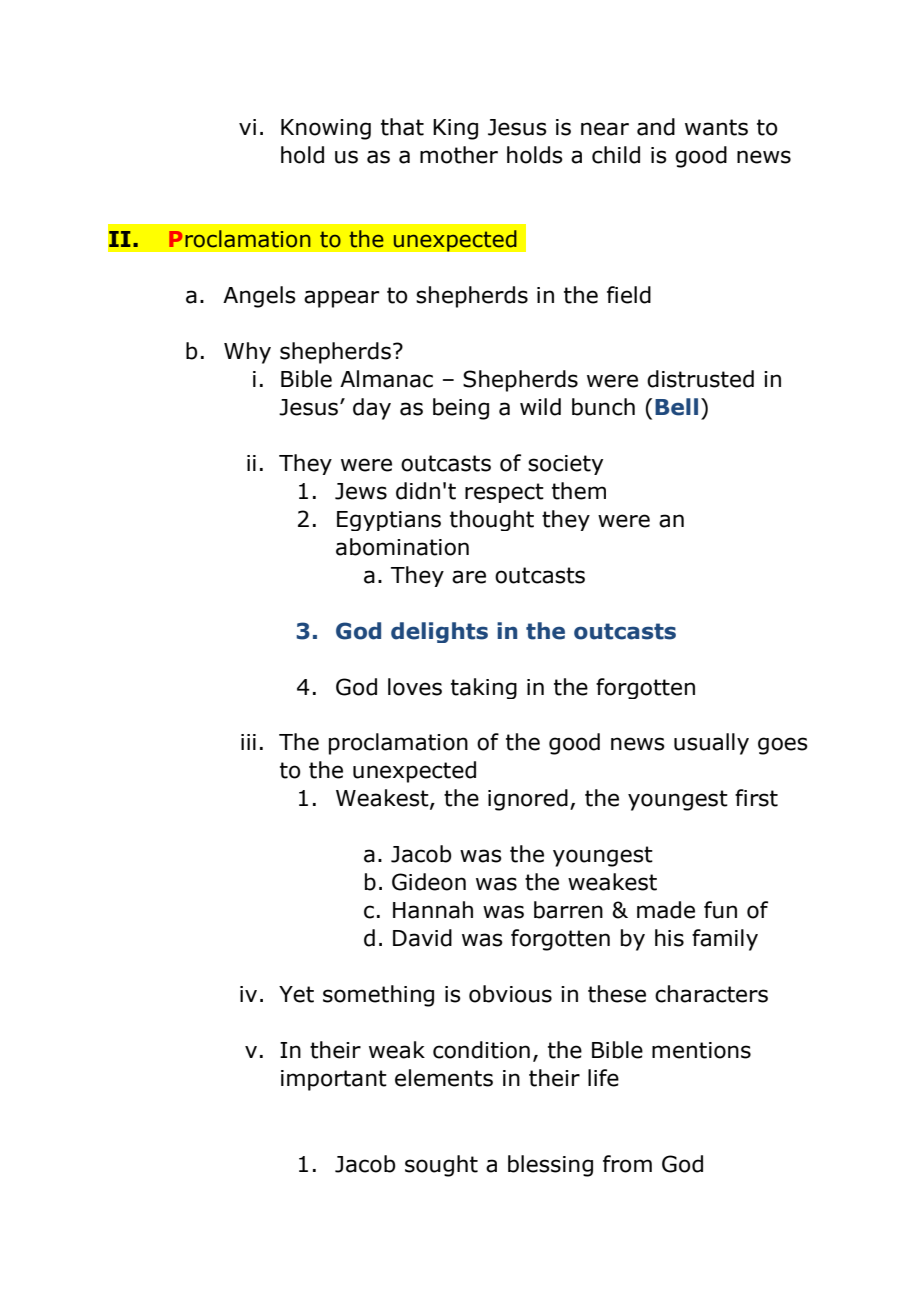 This screenshot has height=1308, width=924. What do you see at coordinates (550, 1166) in the screenshot?
I see `blessing` at bounding box center [550, 1166].
